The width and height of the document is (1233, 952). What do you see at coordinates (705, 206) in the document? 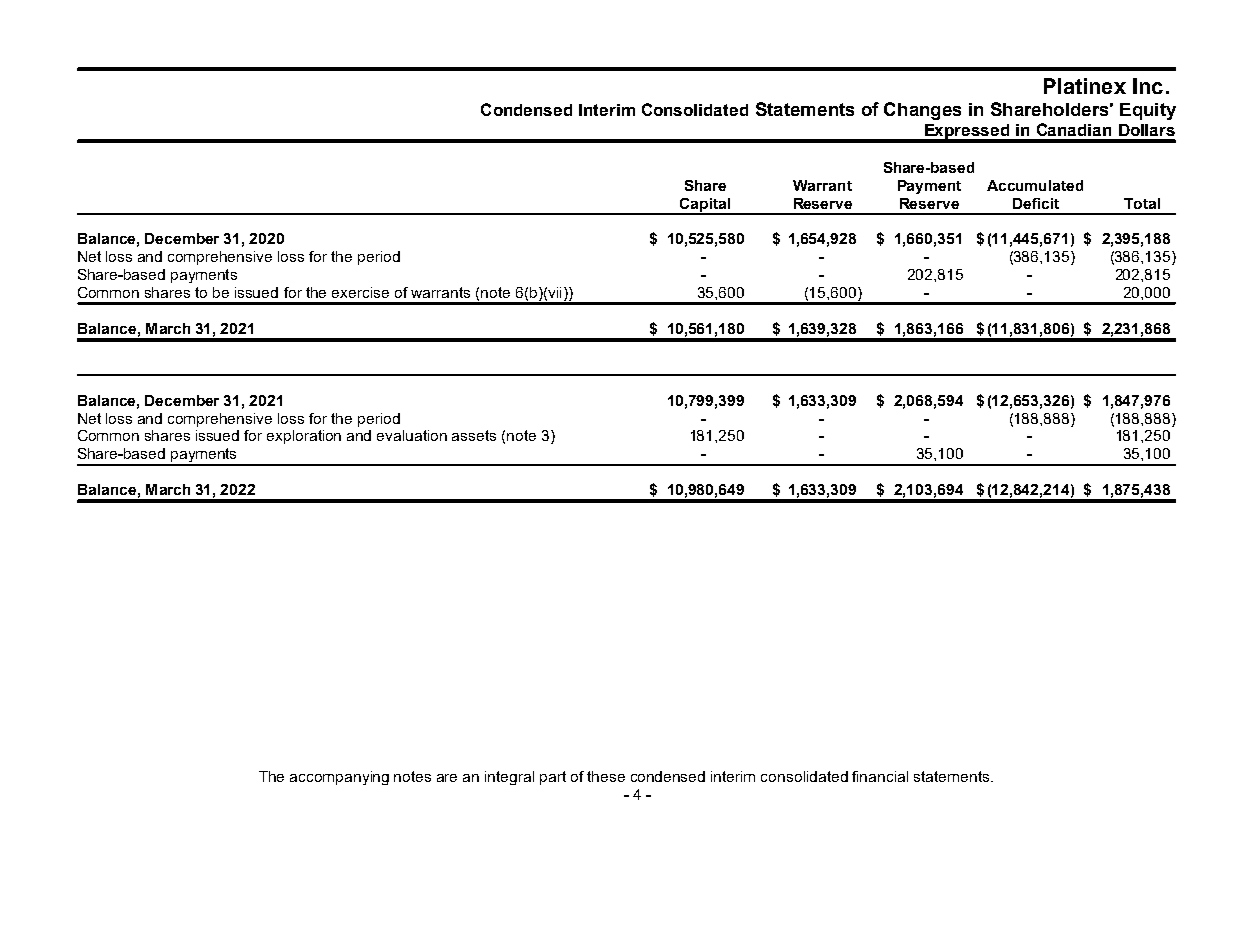
I see `Capital` at bounding box center [705, 206].
